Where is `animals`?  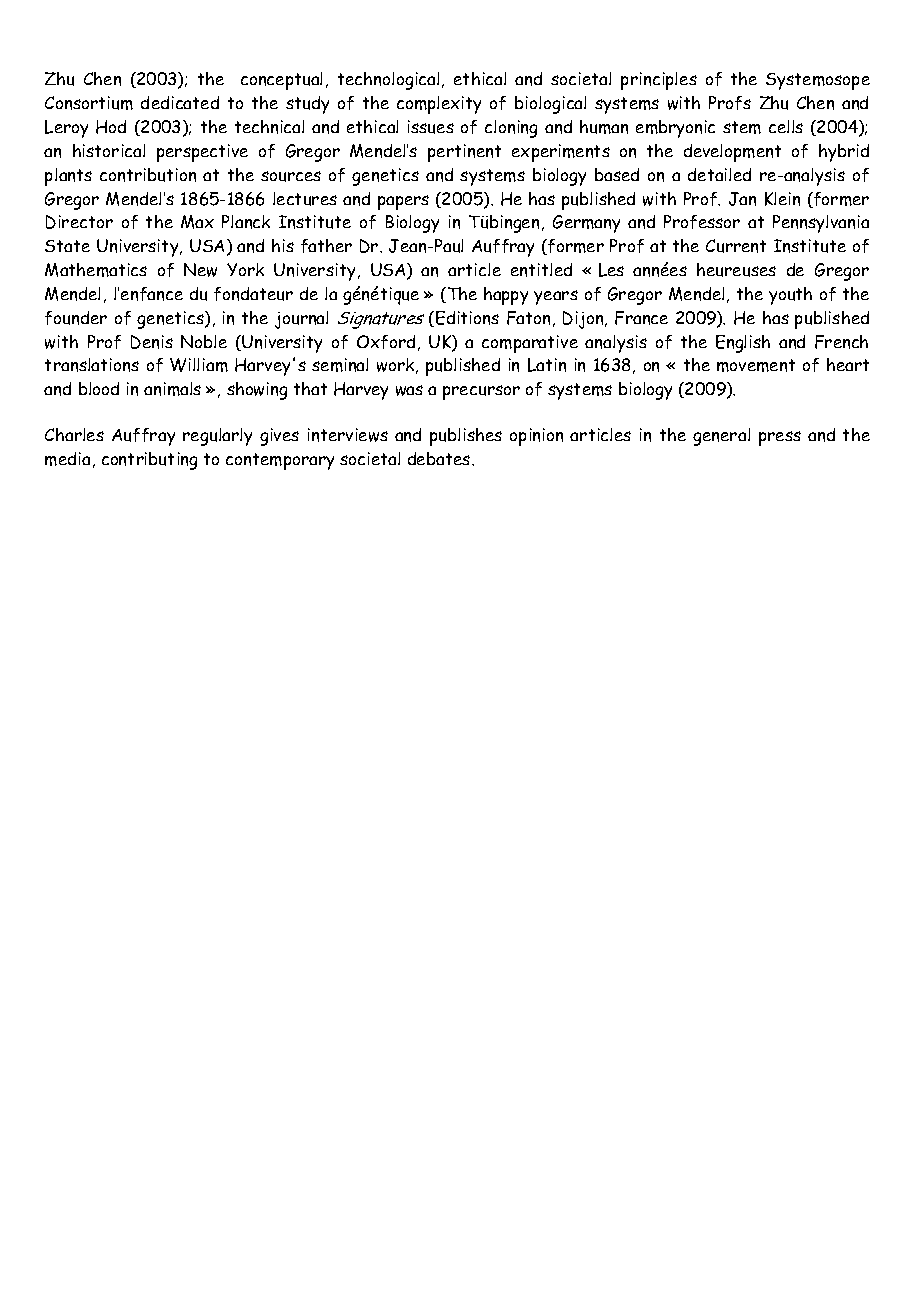 animals is located at coordinates (172, 389).
